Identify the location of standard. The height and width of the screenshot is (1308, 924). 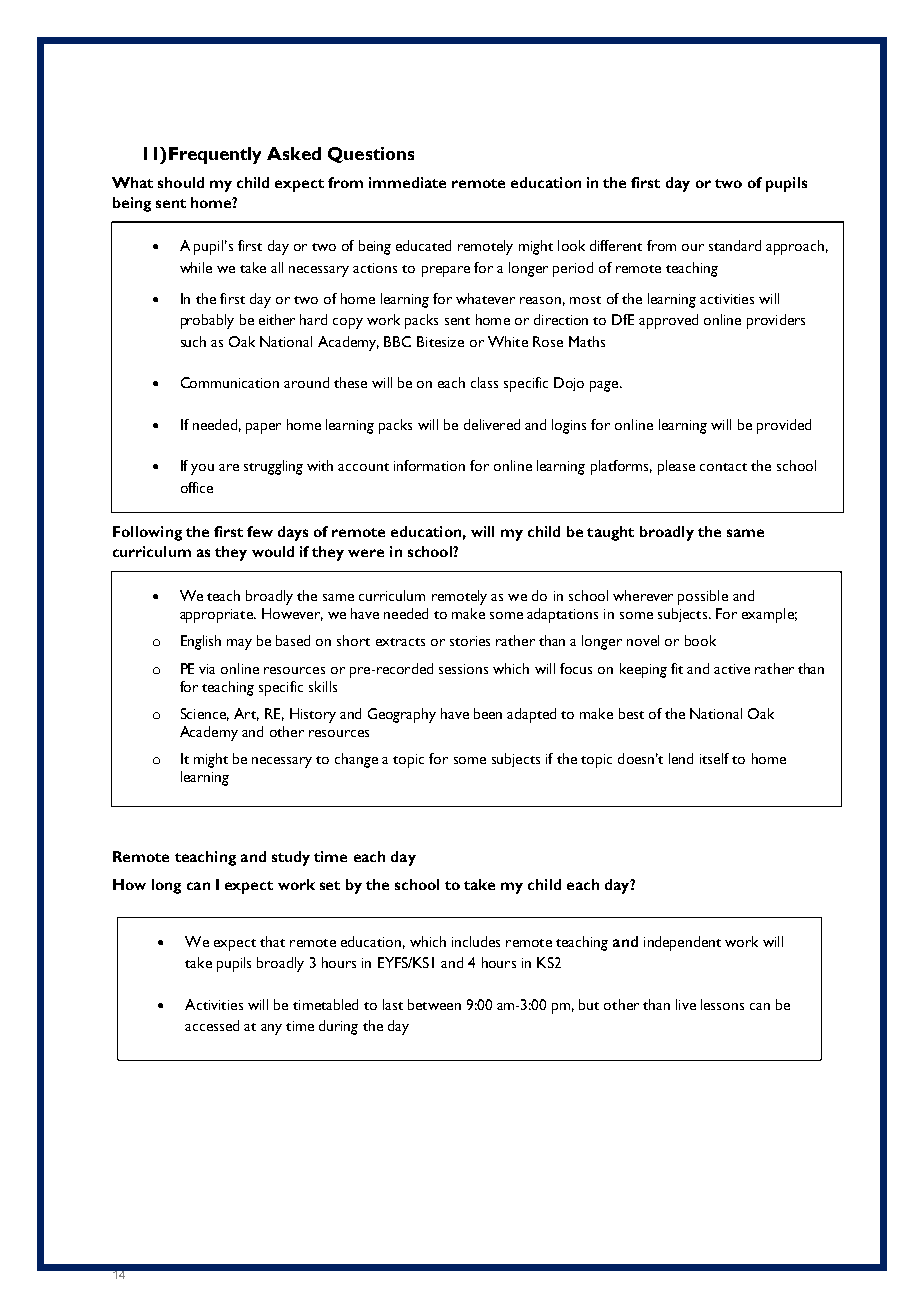
(735, 245).
